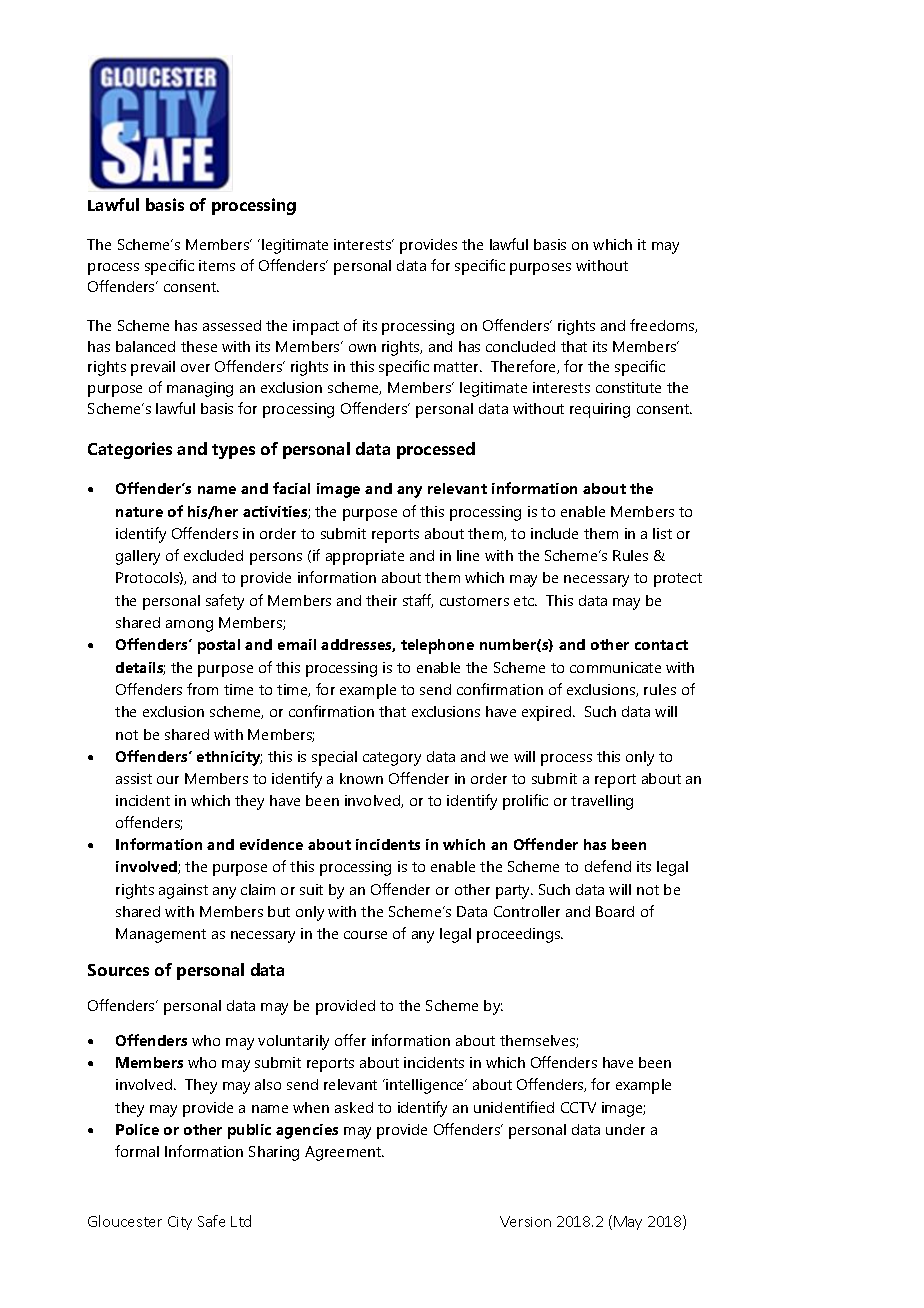 The width and height of the page is (924, 1308). Describe the element at coordinates (217, 265) in the page. I see `items` at that location.
